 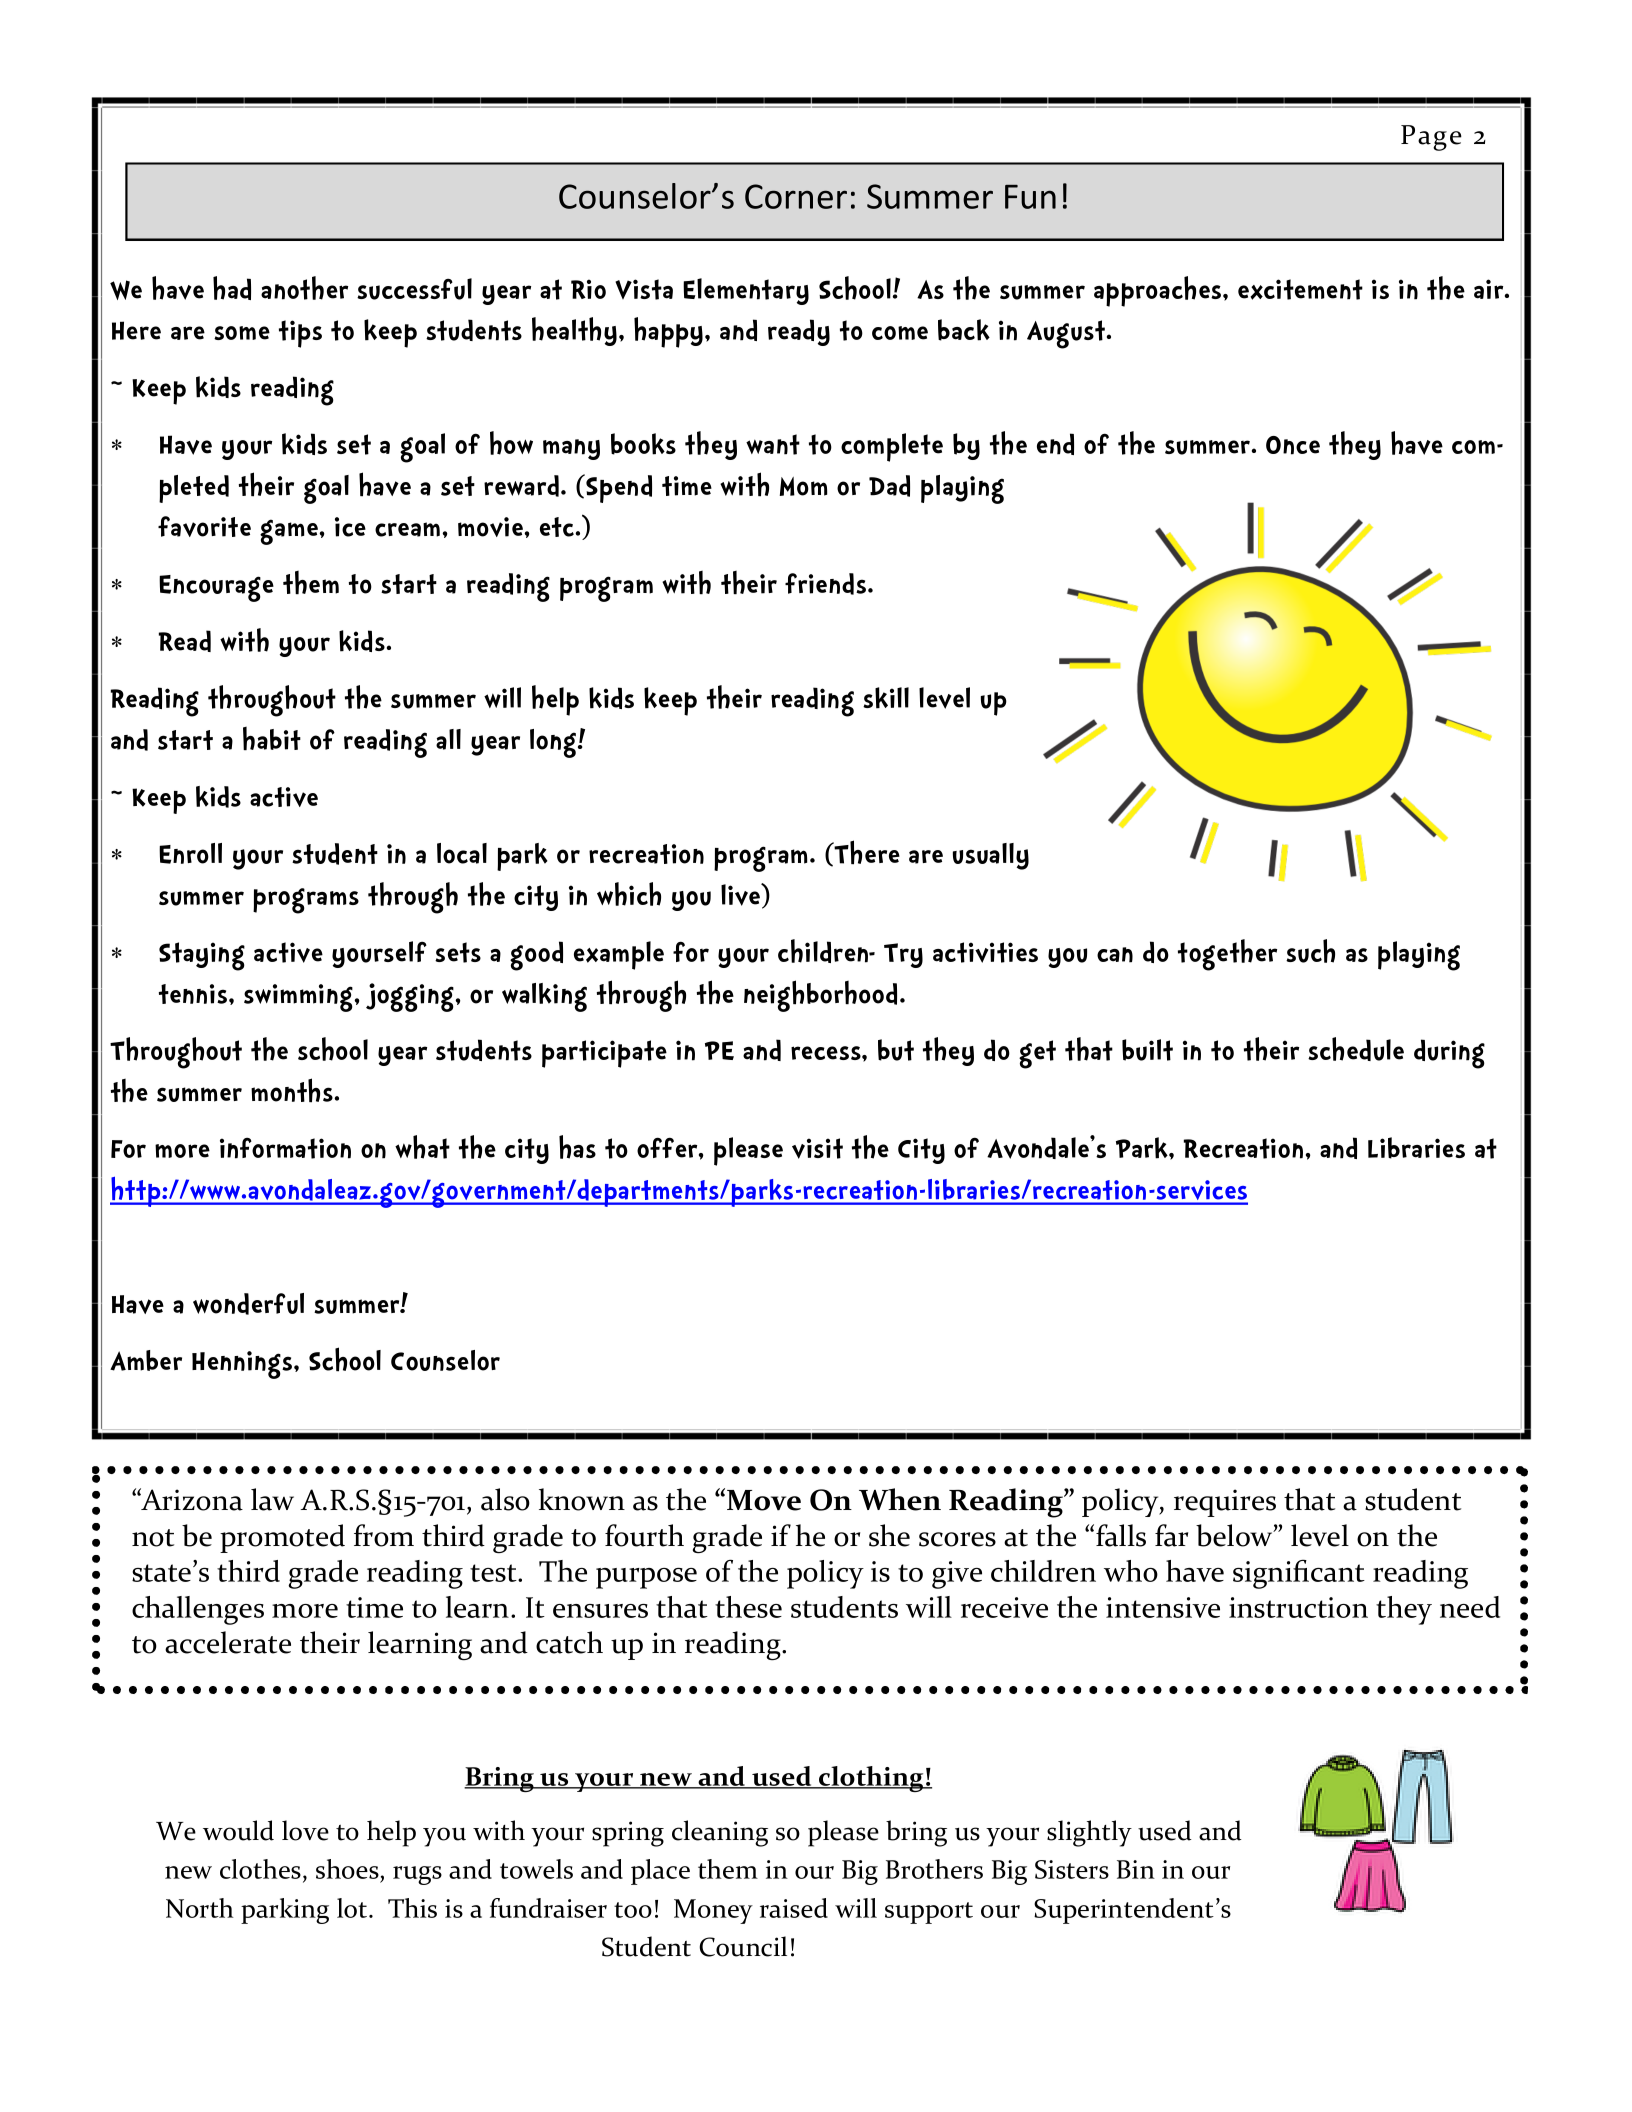 What do you see at coordinates (1225, 1503) in the page?
I see `requires` at bounding box center [1225, 1503].
